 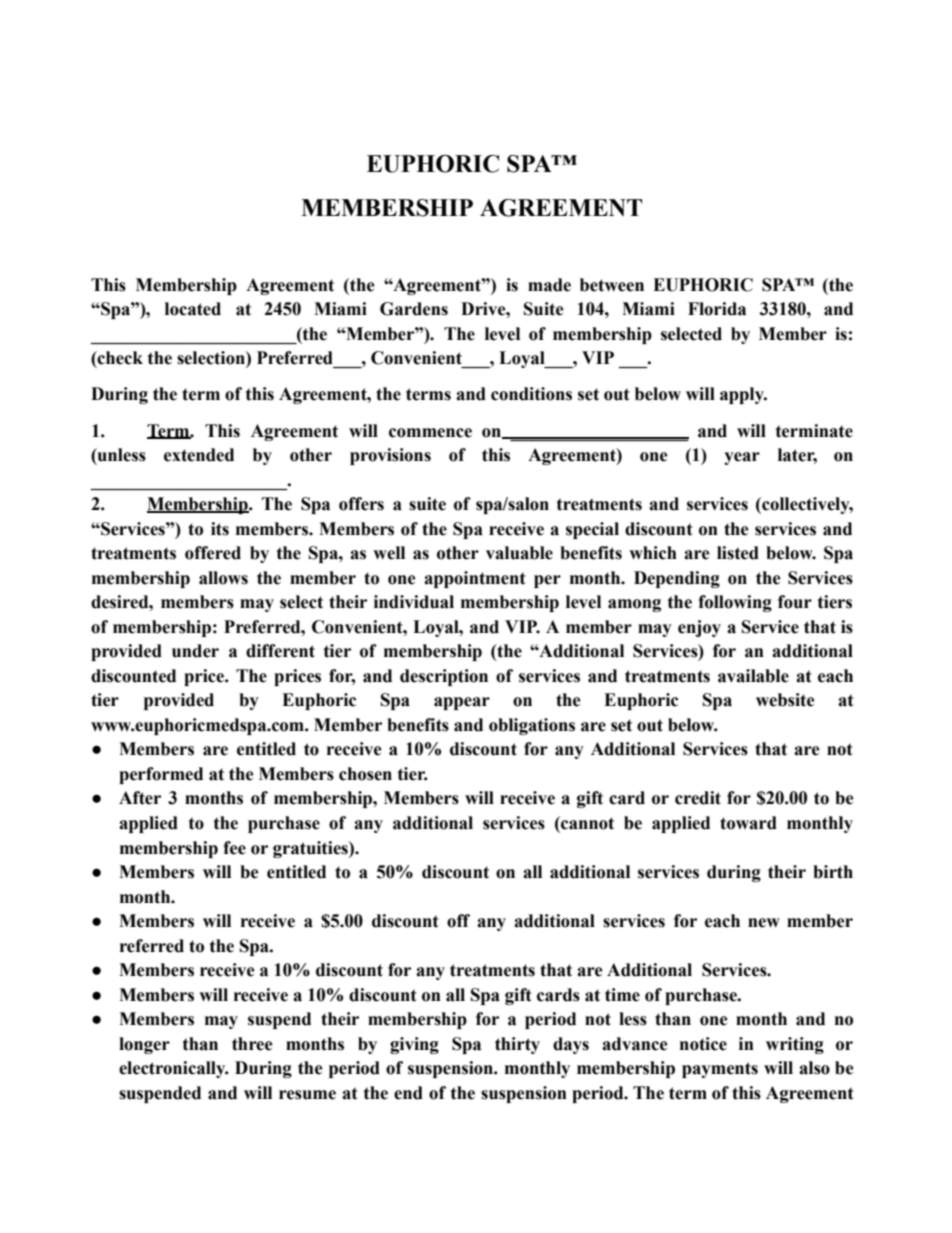 I want to click on year, so click(x=742, y=458).
